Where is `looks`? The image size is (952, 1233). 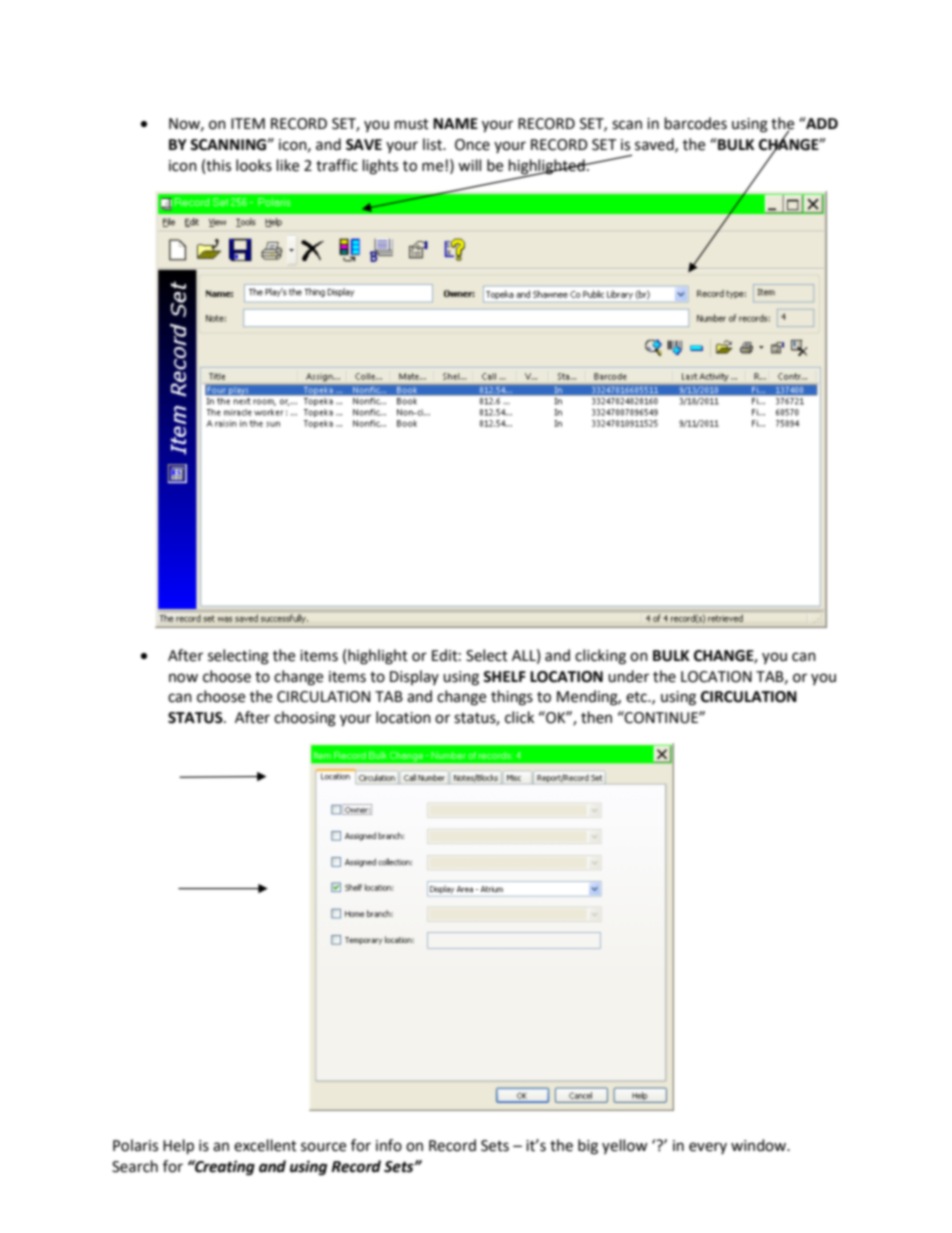 looks is located at coordinates (254, 165).
